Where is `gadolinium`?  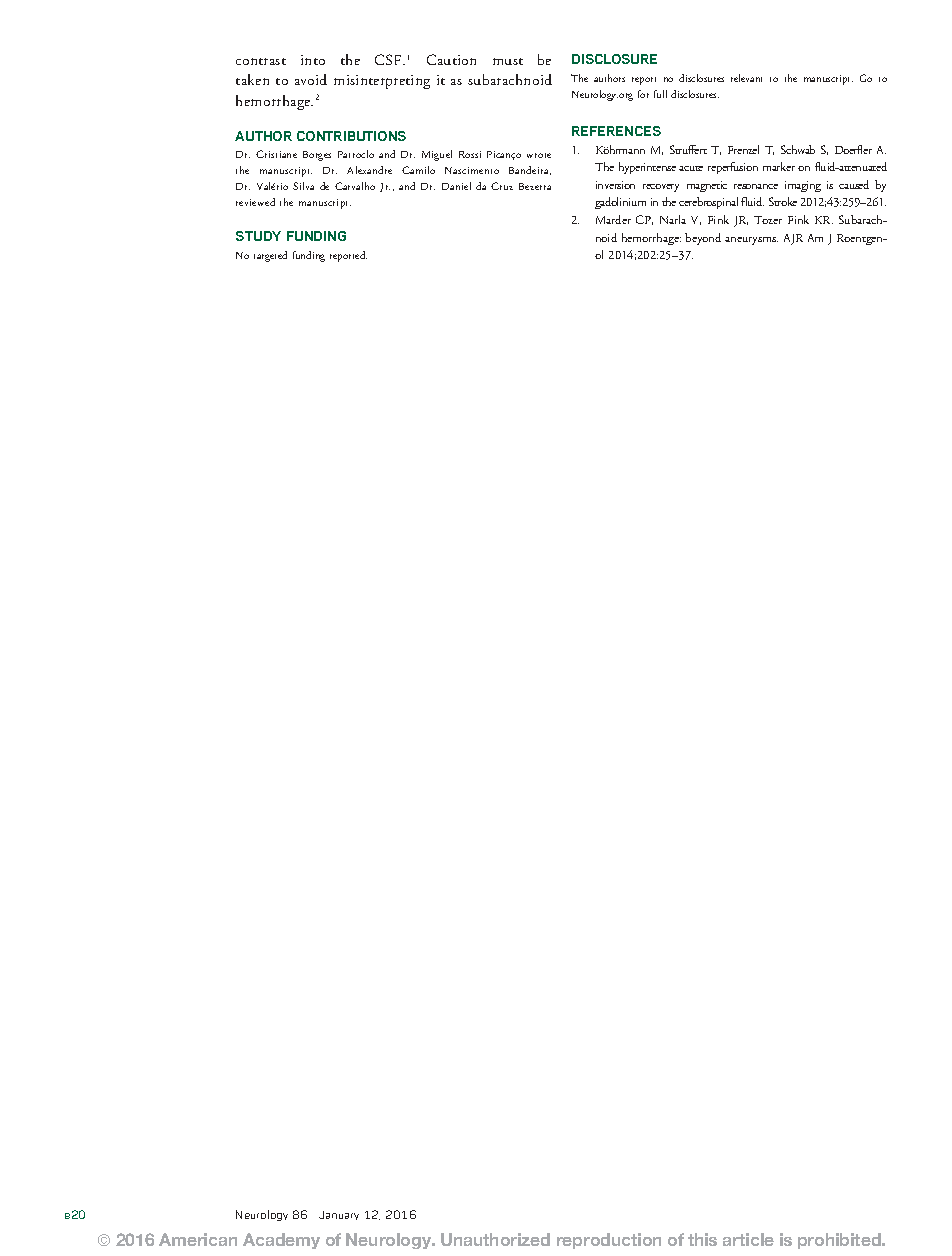 gadolinium is located at coordinates (620, 203).
